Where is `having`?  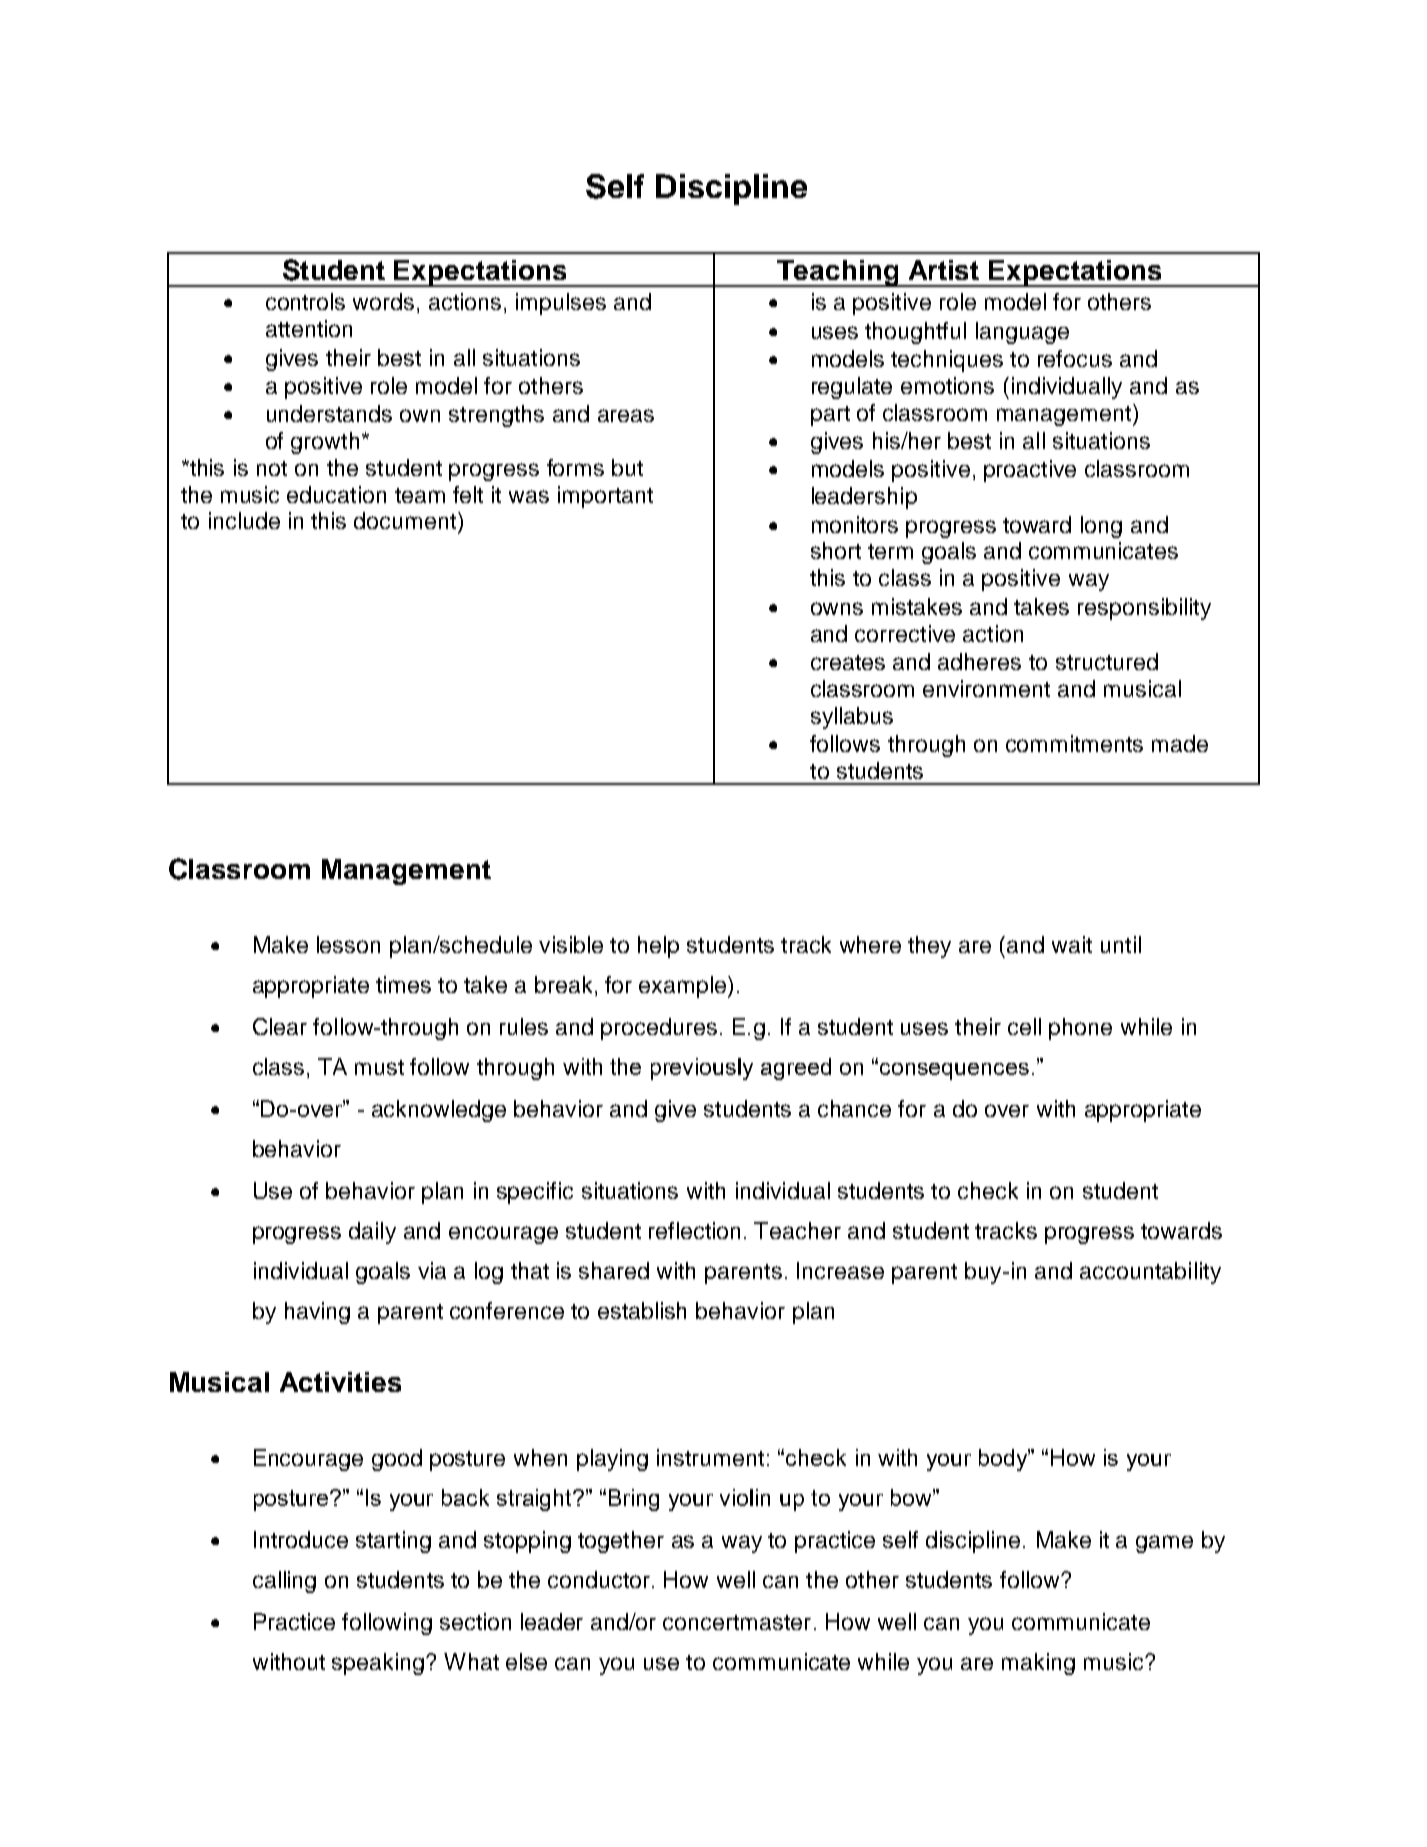 having is located at coordinates (317, 1313).
